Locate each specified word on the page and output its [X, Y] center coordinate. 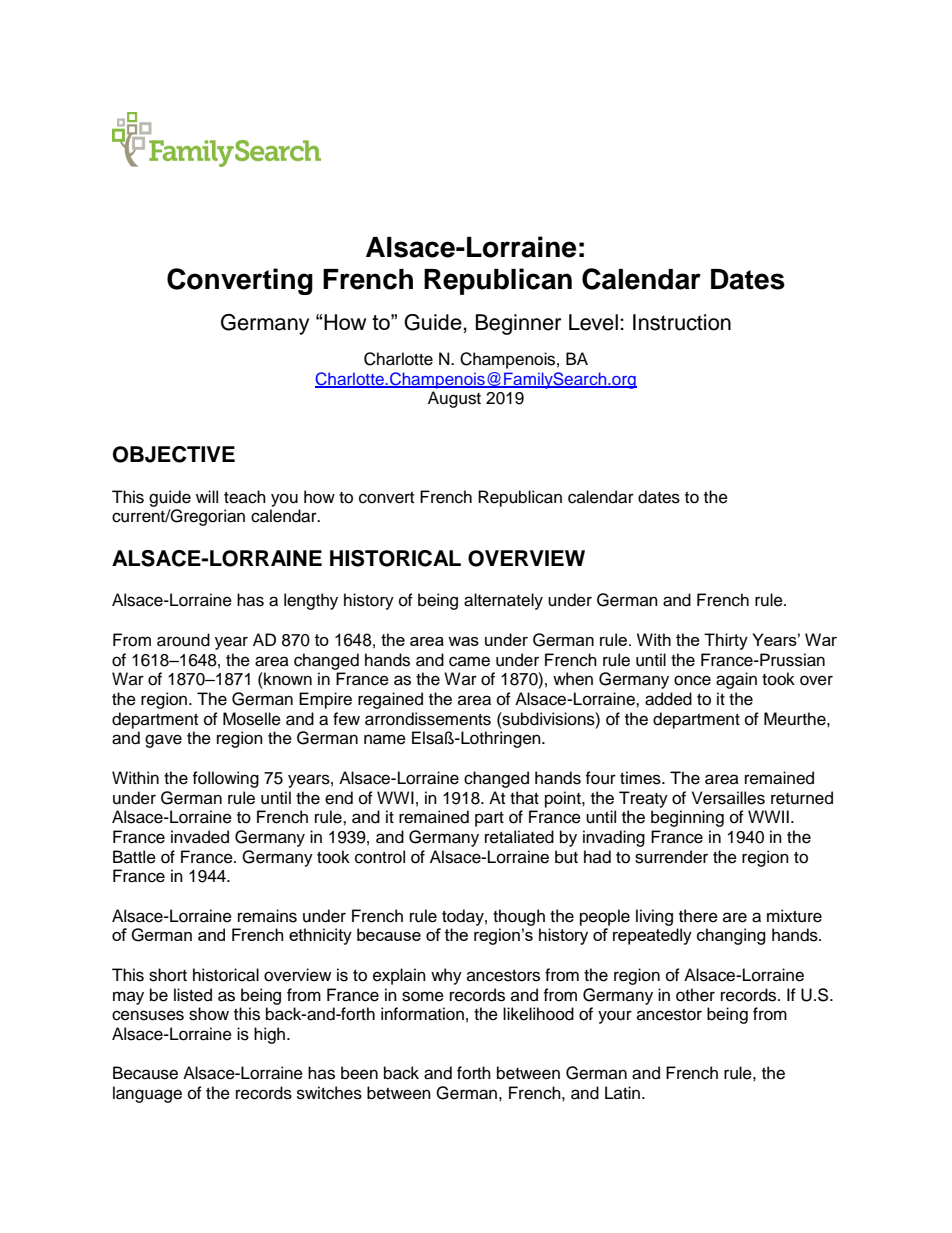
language [147, 1094]
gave [163, 741]
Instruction [682, 322]
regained [390, 700]
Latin [622, 1092]
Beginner [518, 324]
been [359, 1073]
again [736, 680]
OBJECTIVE [174, 454]
